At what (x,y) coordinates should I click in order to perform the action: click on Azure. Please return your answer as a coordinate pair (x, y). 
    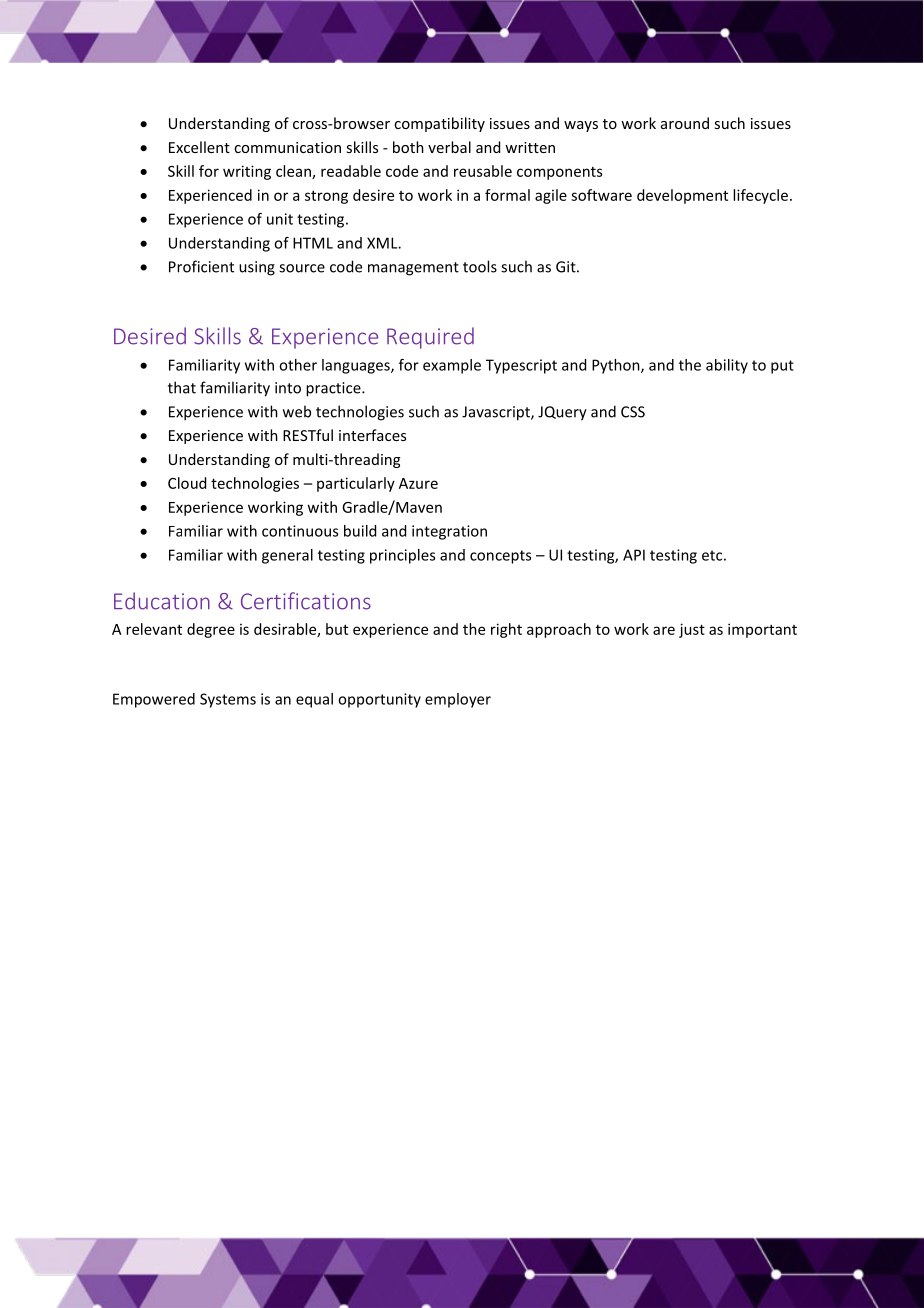
    Looking at the image, I should click on (418, 483).
